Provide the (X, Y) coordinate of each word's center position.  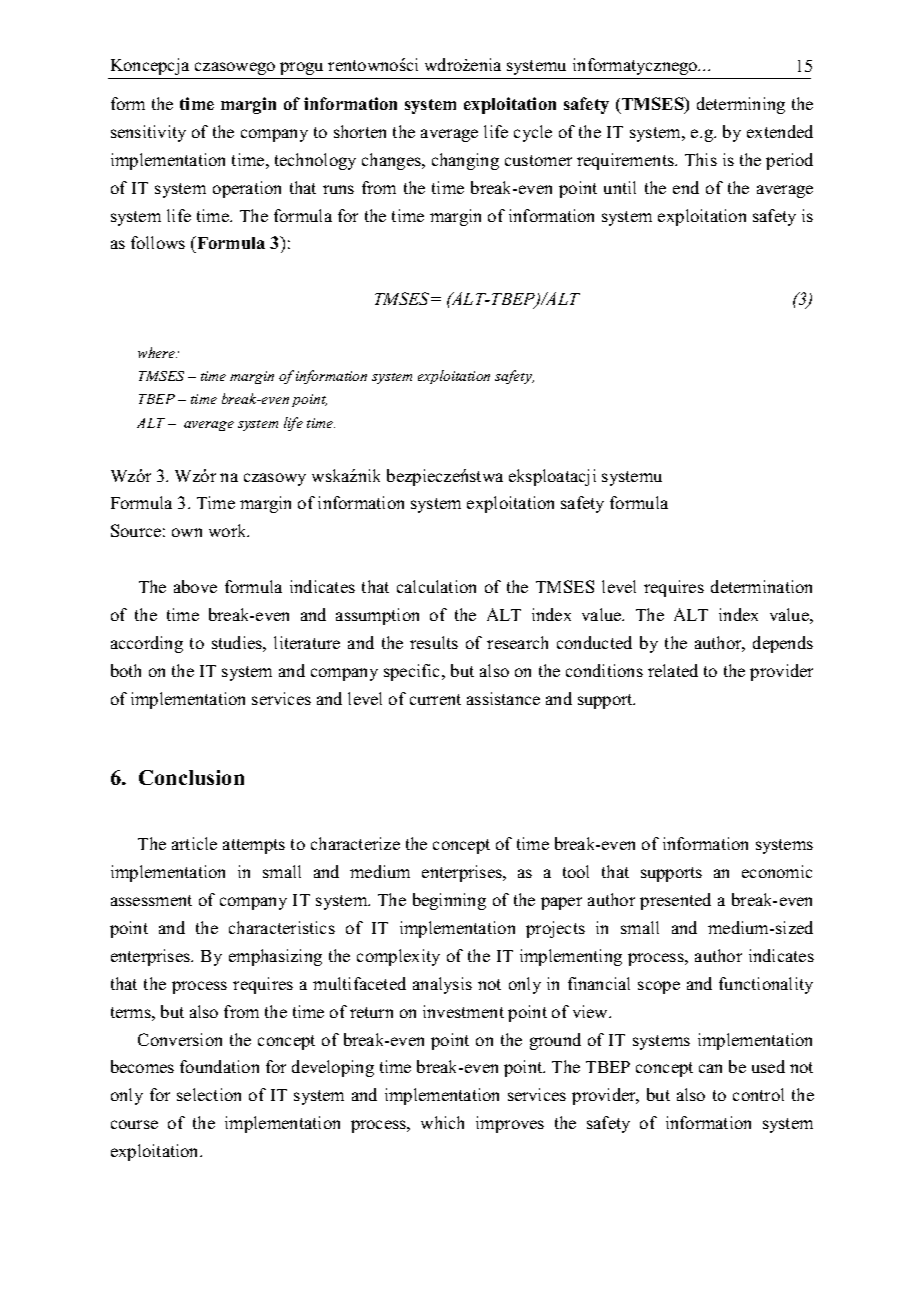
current (435, 699)
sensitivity (148, 133)
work (229, 530)
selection (209, 1094)
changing (465, 161)
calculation (436, 586)
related (673, 670)
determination (761, 586)
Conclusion (191, 777)
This (701, 159)
